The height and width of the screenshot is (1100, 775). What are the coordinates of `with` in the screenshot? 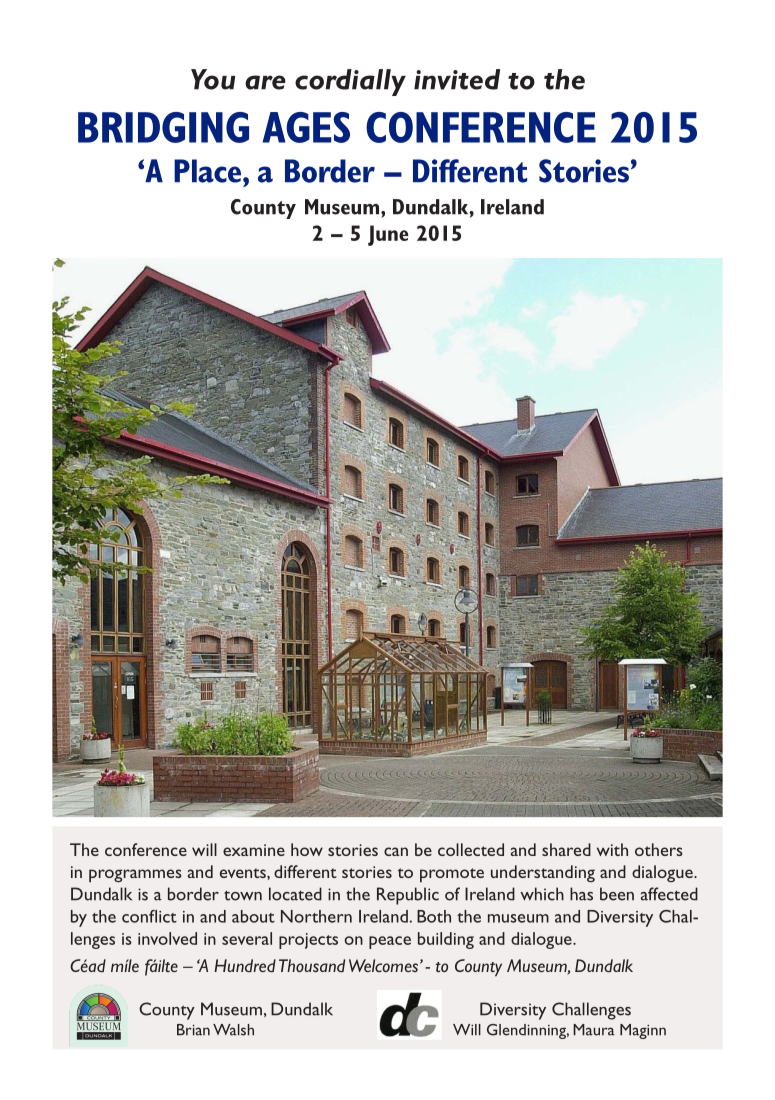 It's located at (612, 849).
